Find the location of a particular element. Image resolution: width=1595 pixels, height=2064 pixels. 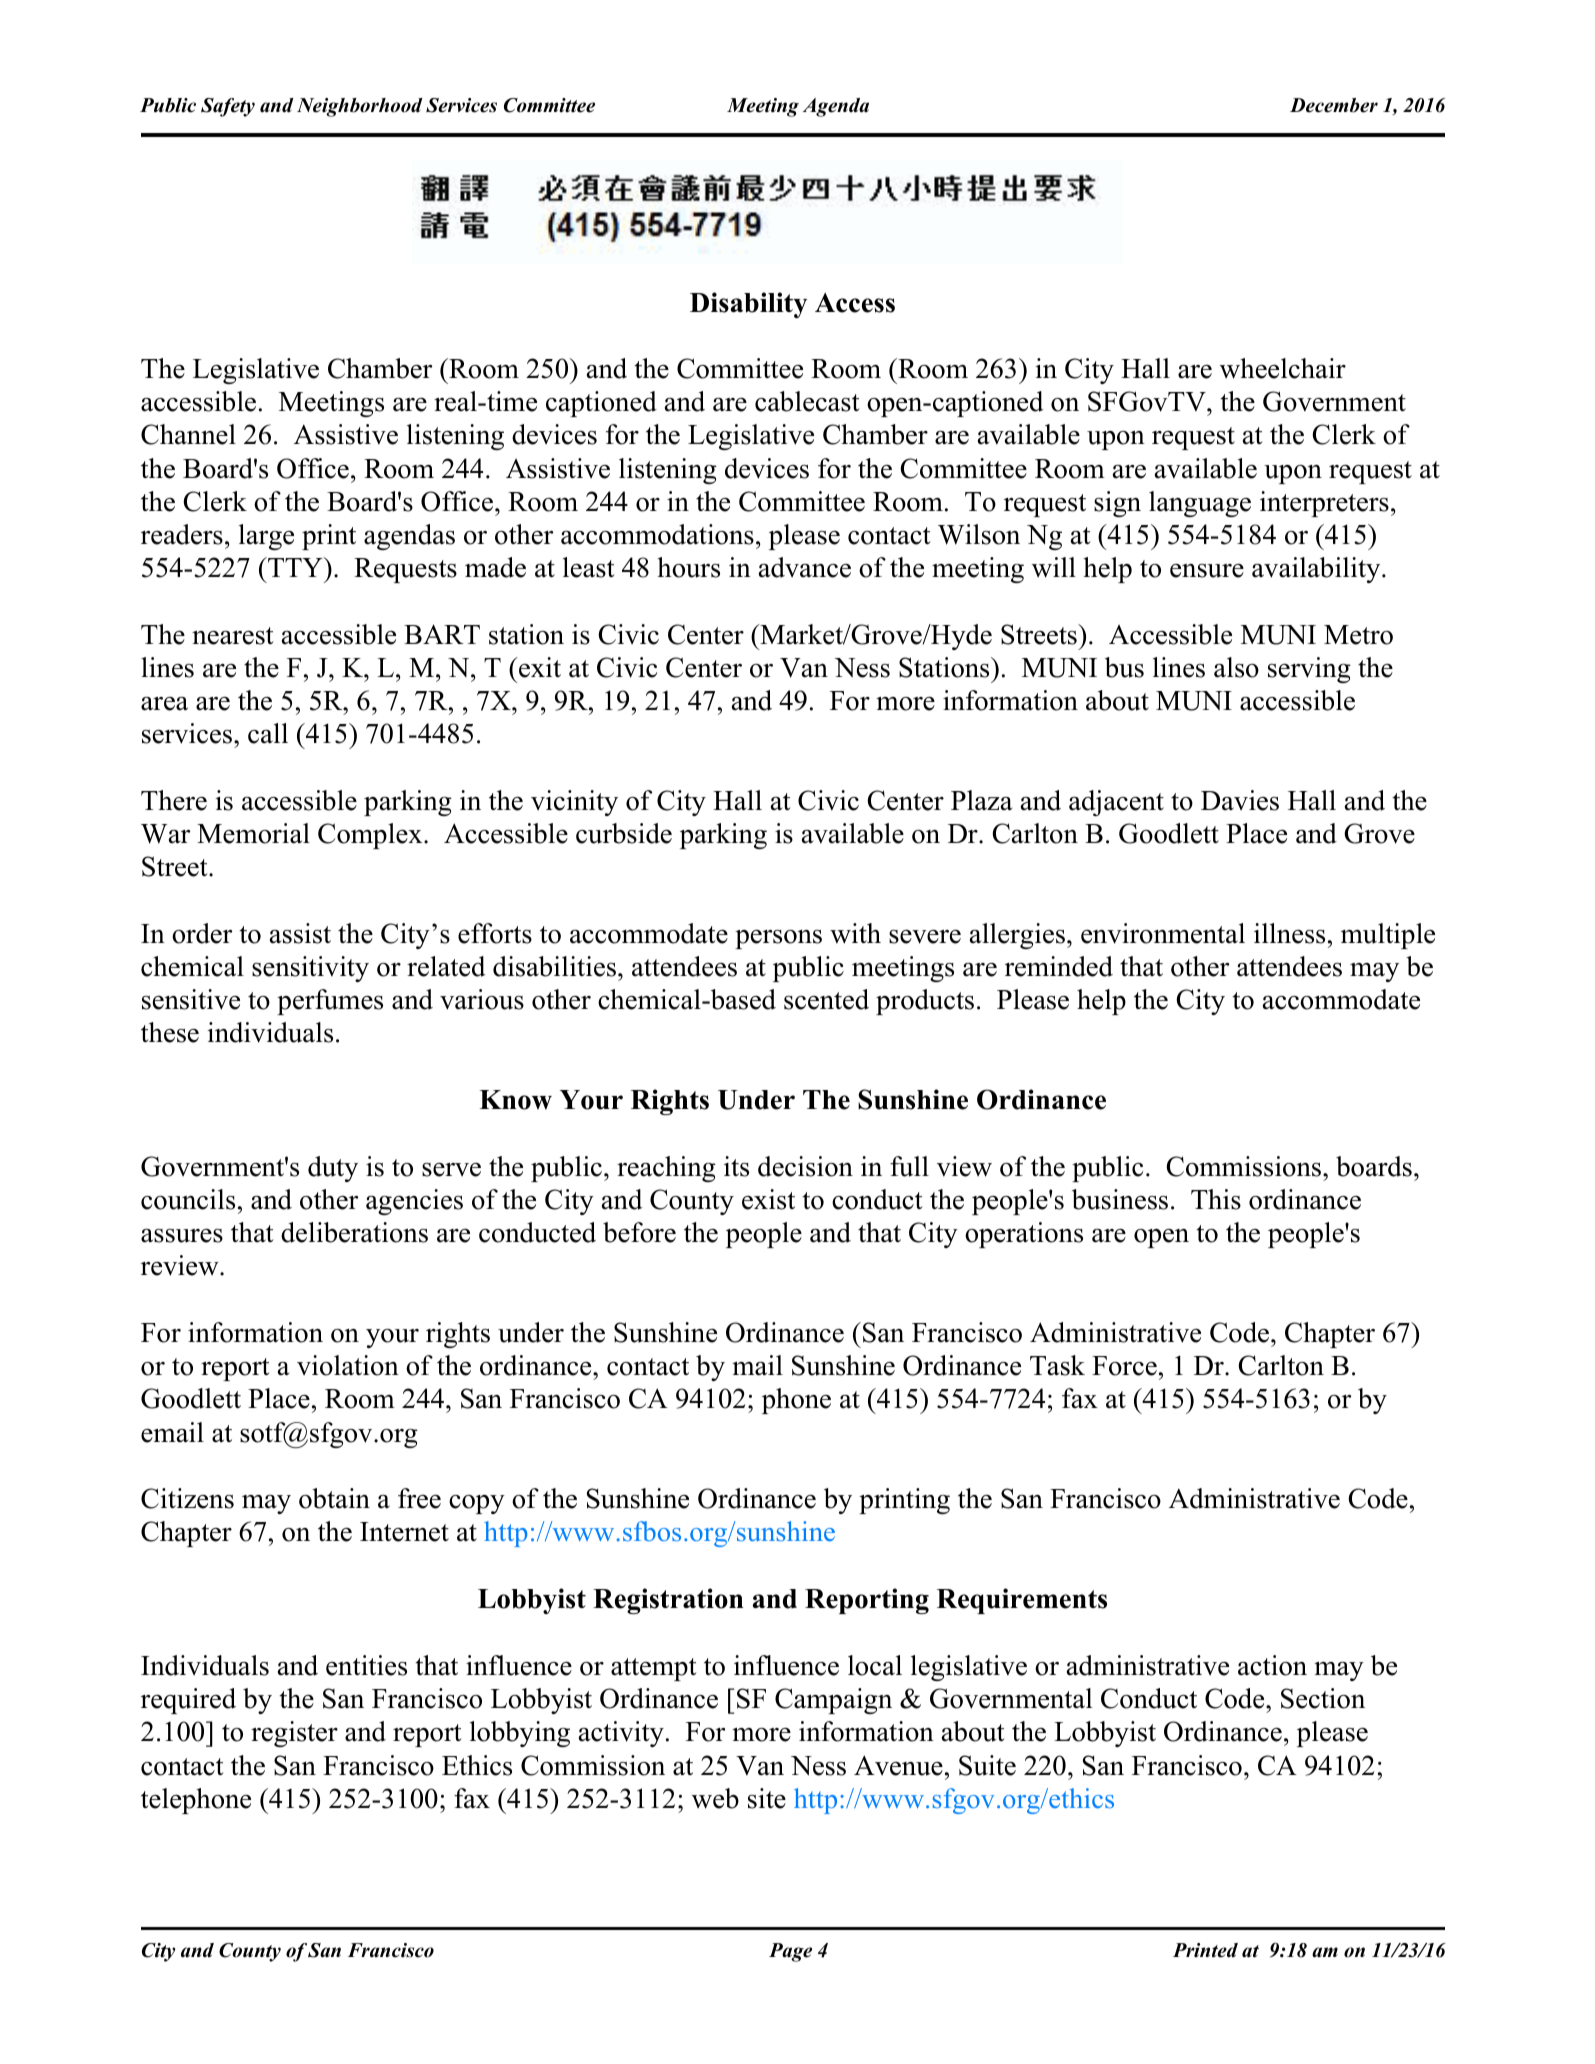

register is located at coordinates (294, 1734).
